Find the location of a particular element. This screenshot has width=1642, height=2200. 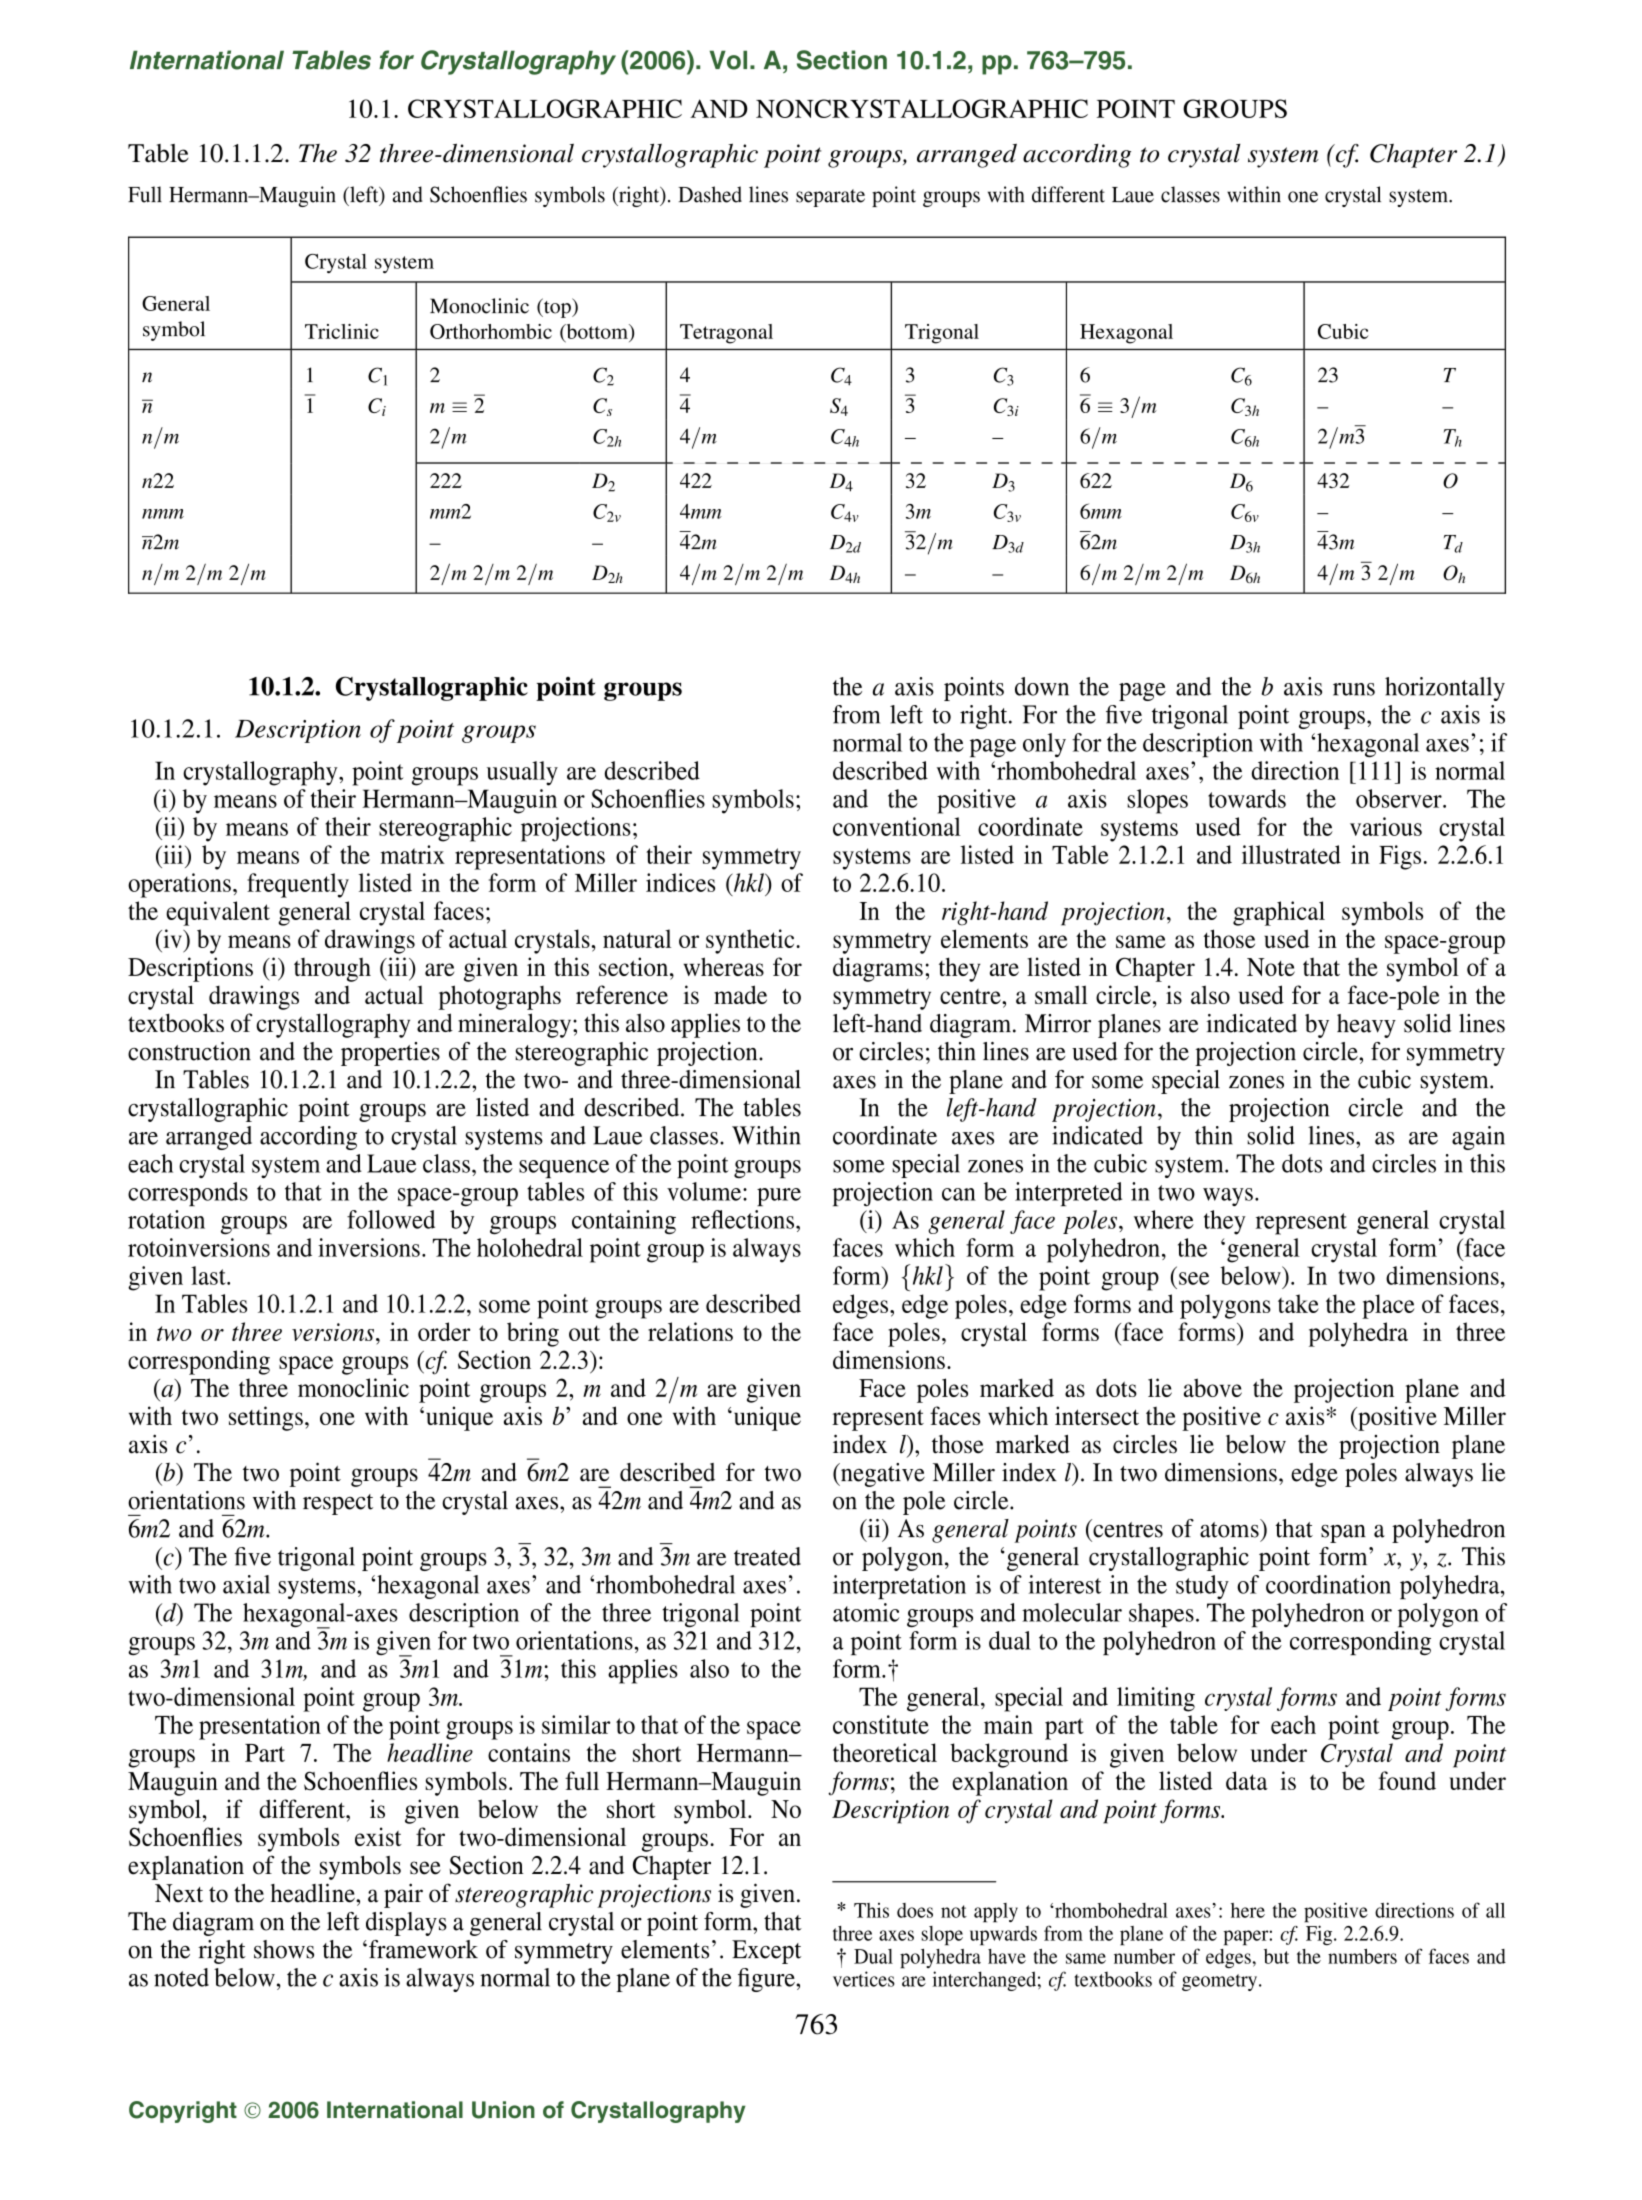

nmm is located at coordinates (163, 514).
